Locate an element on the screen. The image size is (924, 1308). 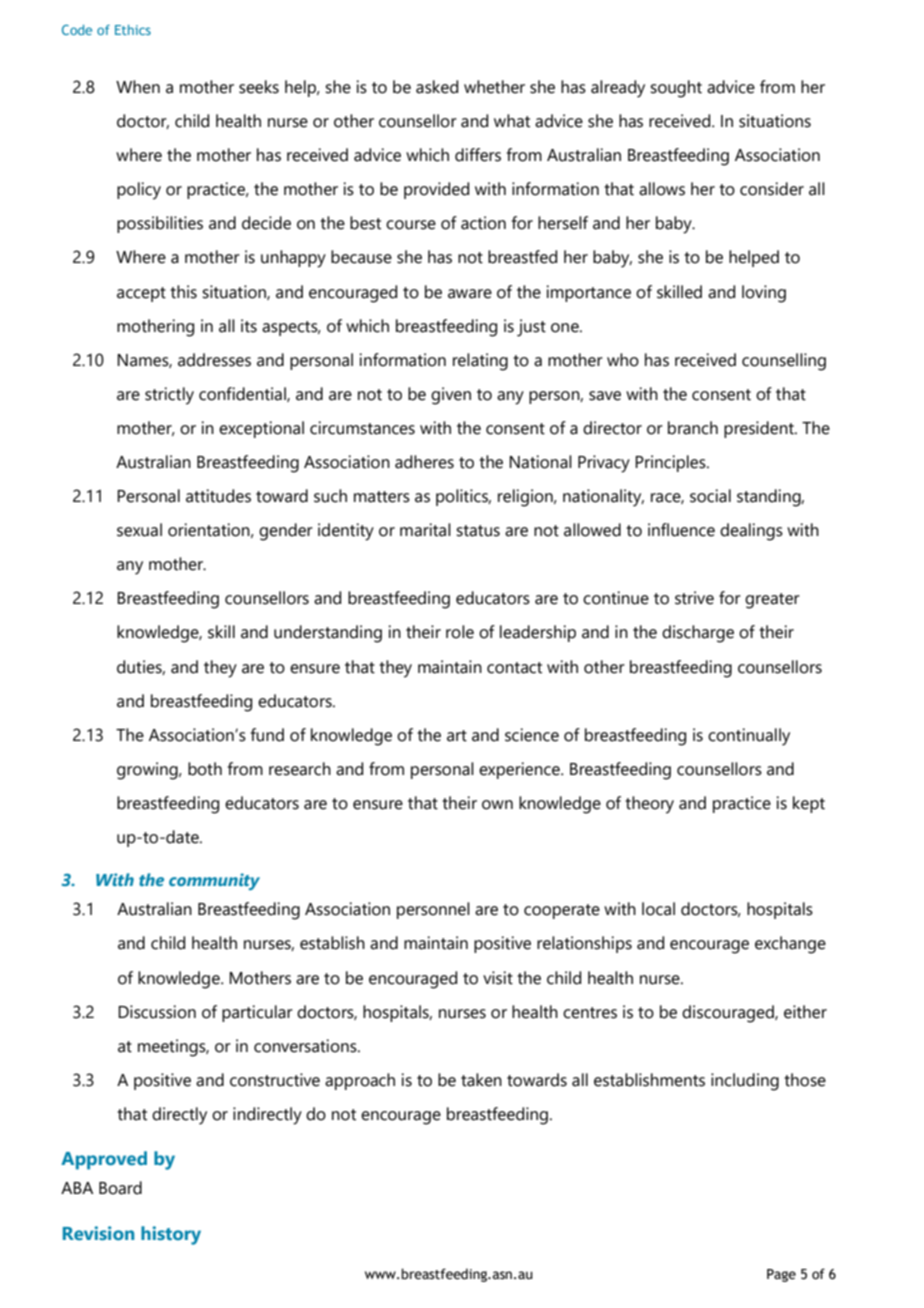
Page is located at coordinates (781, 1275).
